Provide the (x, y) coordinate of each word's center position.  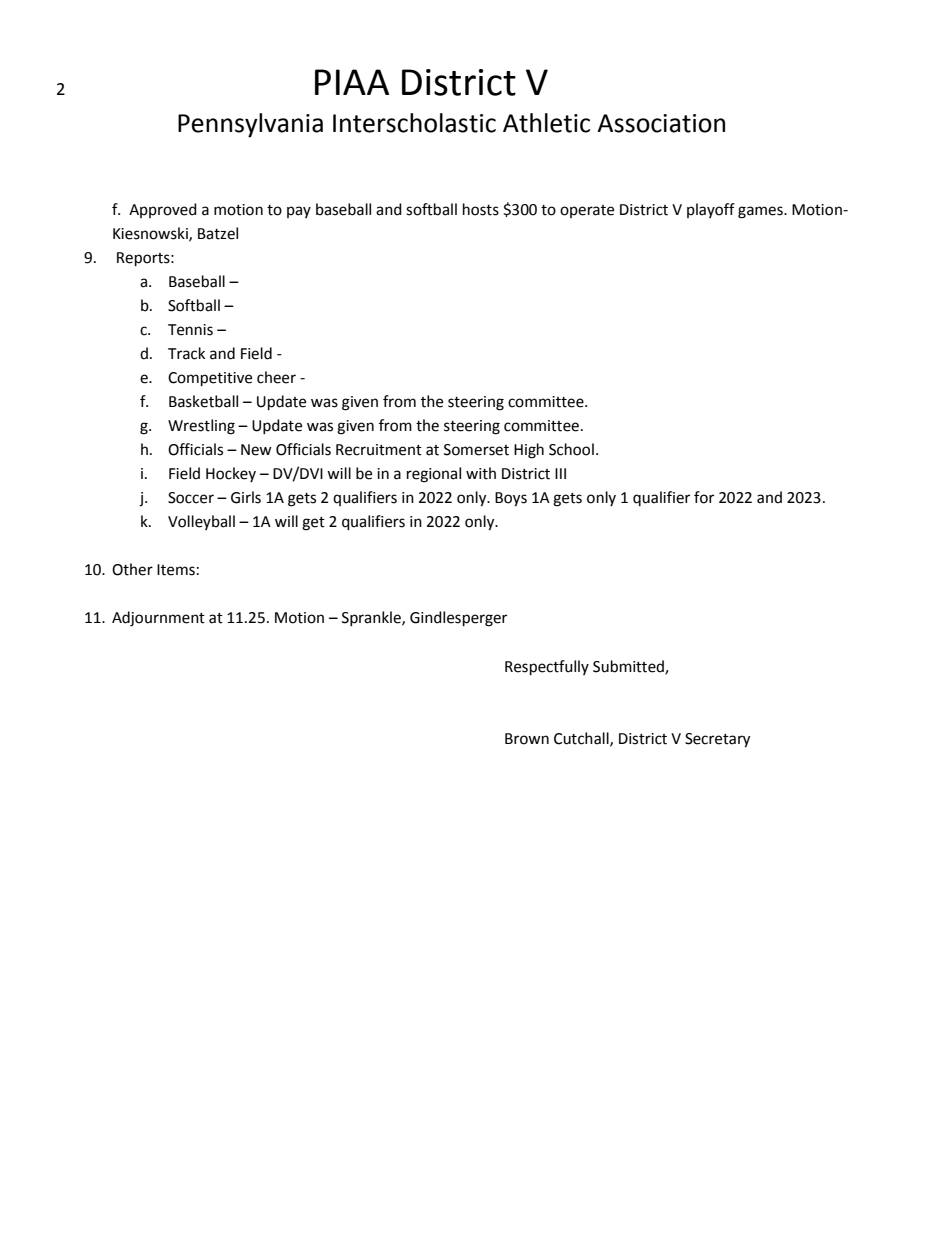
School (571, 449)
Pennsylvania (250, 125)
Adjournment (158, 619)
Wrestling (201, 427)
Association (661, 123)
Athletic (546, 123)
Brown (527, 739)
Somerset (476, 450)
